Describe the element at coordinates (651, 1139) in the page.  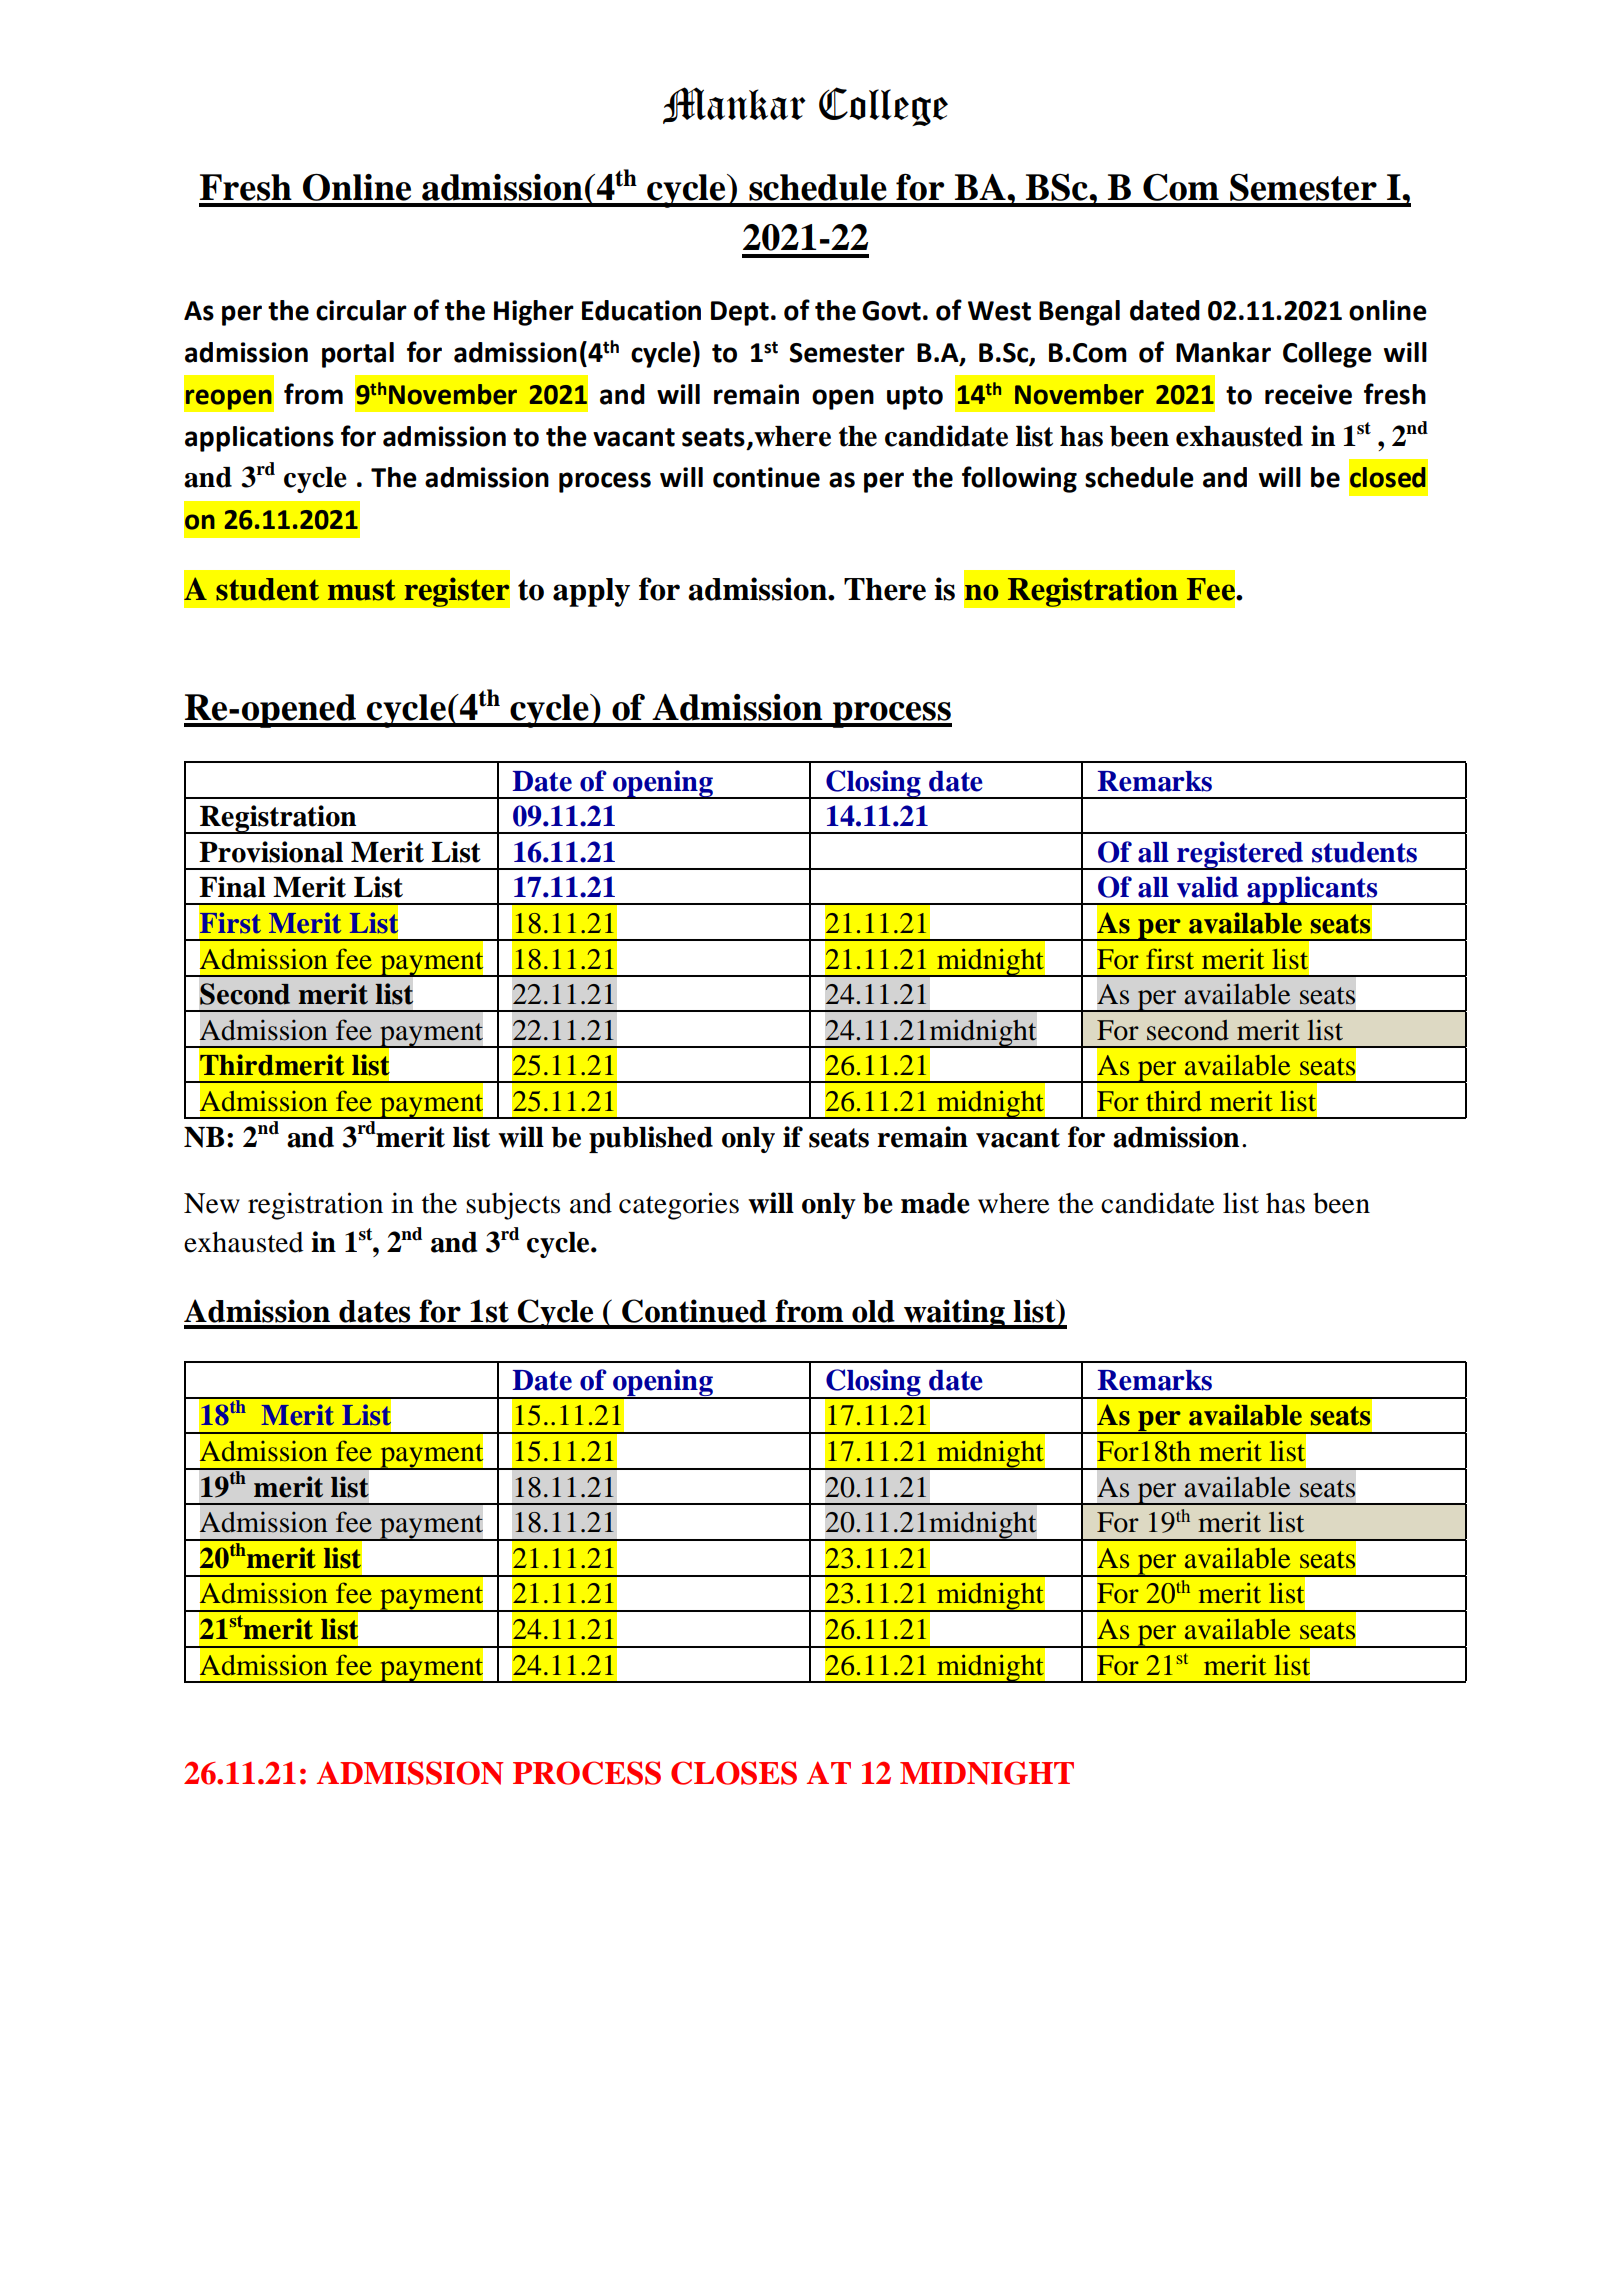
I see `published` at that location.
